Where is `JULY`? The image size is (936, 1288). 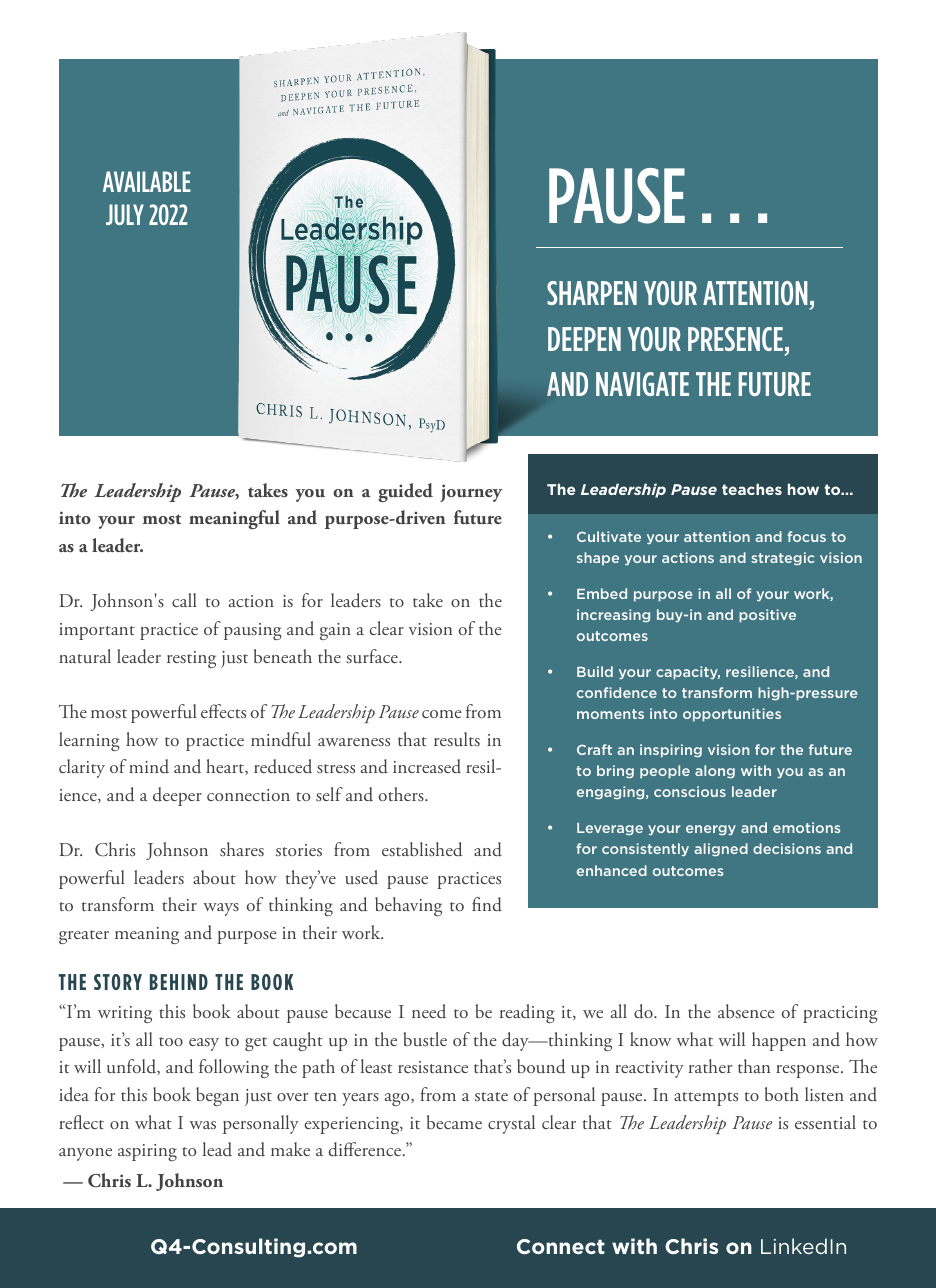
JULY is located at coordinates (125, 214).
